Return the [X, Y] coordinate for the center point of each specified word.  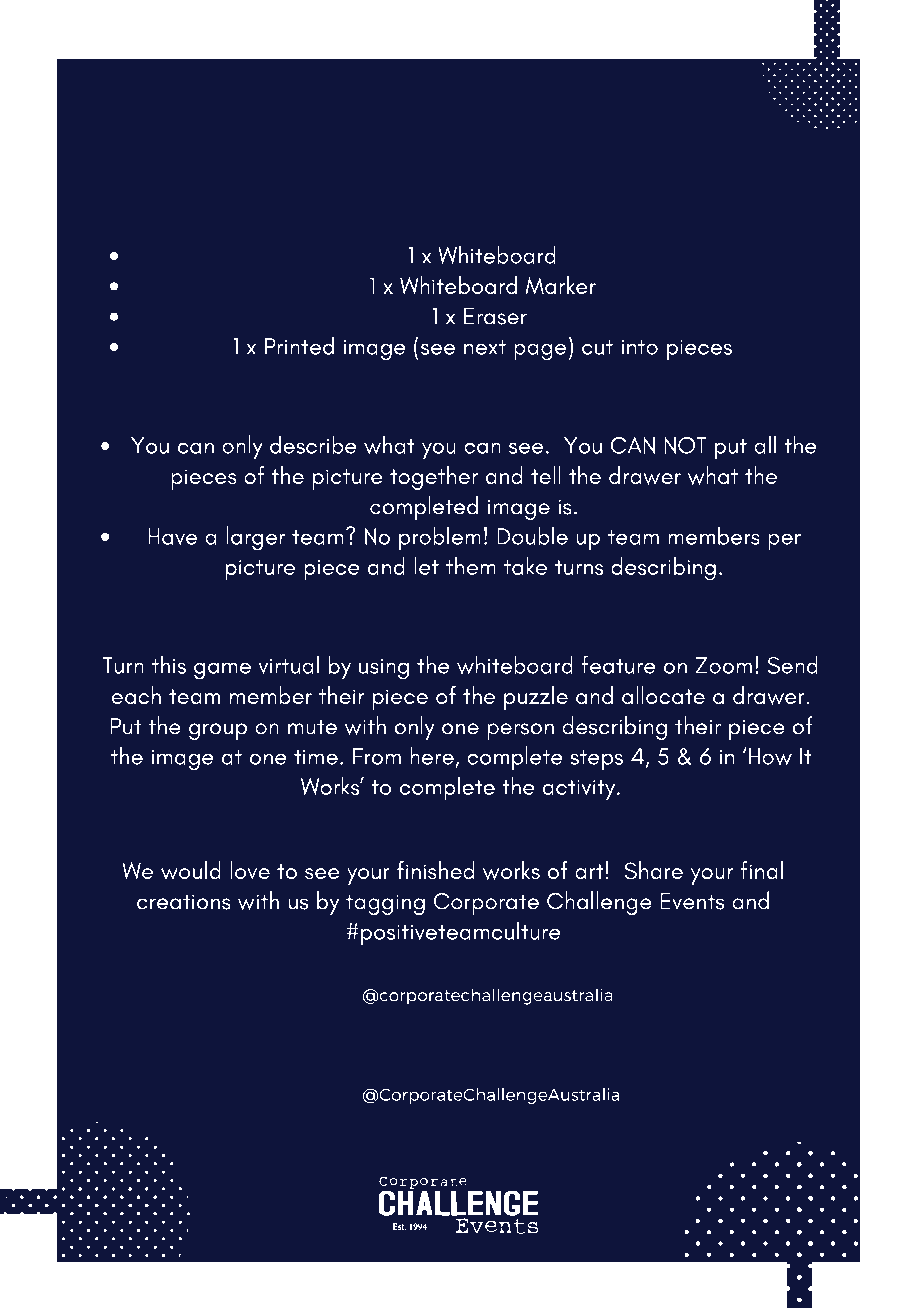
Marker [560, 285]
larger [256, 538]
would [190, 870]
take [525, 565]
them [470, 565]
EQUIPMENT [386, 226]
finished [435, 870]
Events [692, 901]
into [640, 347]
